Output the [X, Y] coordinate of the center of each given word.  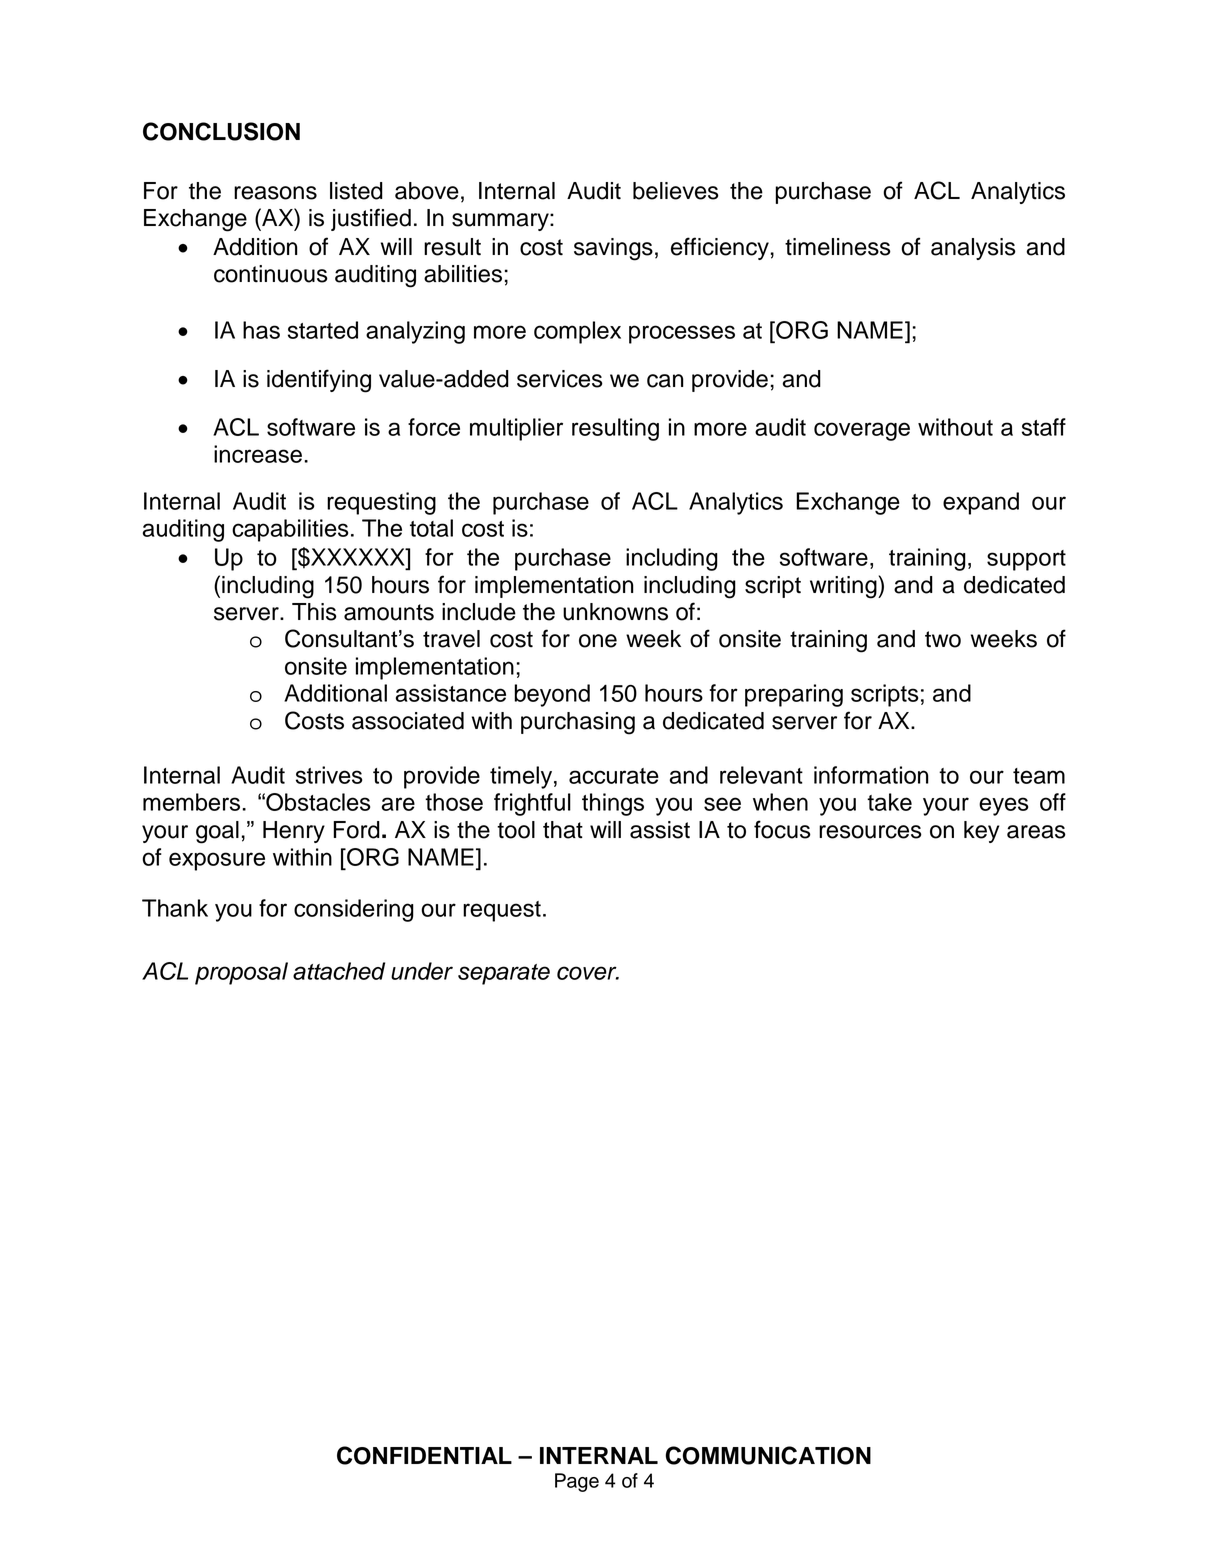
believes [676, 191]
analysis [973, 249]
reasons [275, 193]
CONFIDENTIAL [424, 1455]
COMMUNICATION [768, 1455]
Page [577, 1482]
